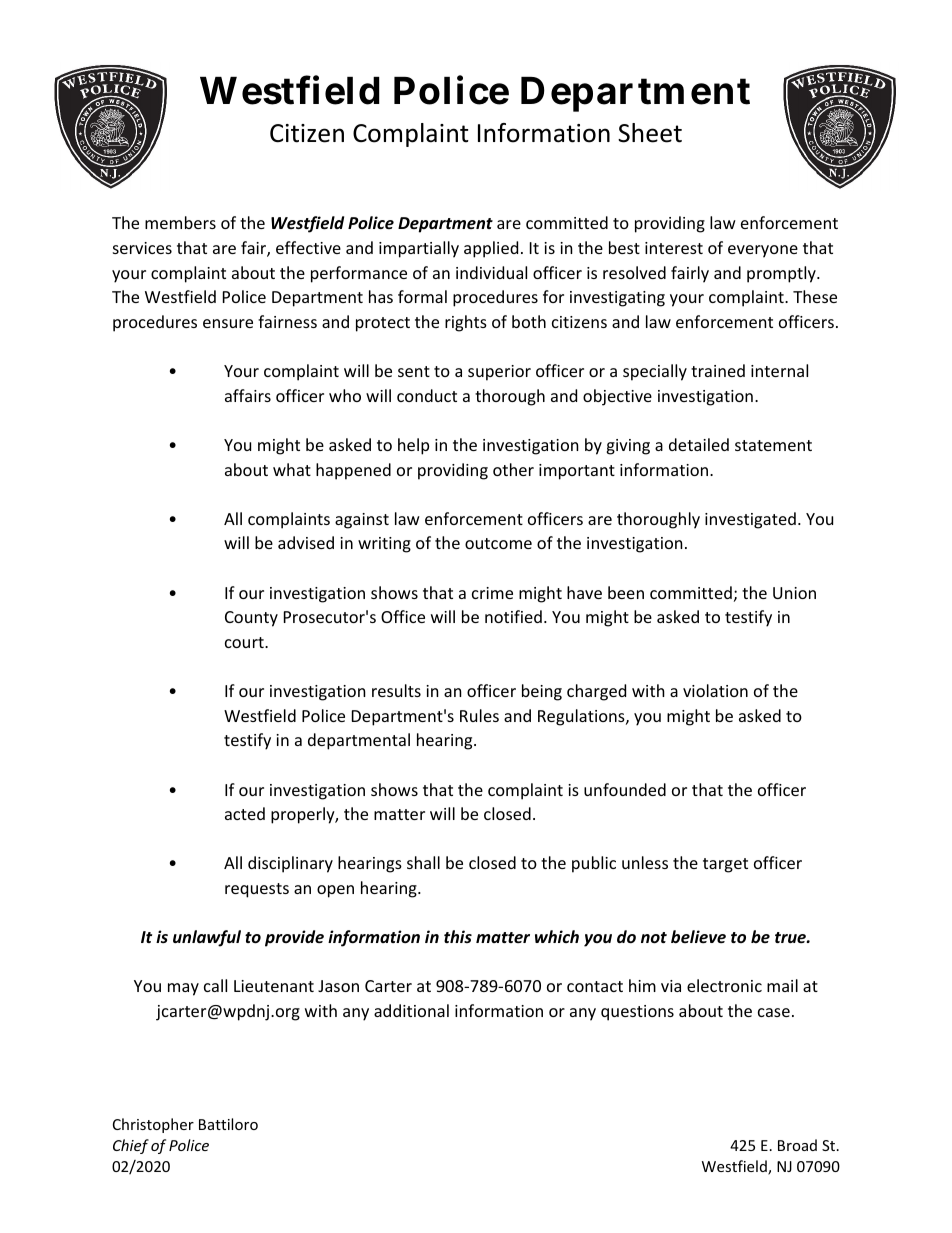 Image resolution: width=952 pixels, height=1233 pixels. I want to click on investigated, so click(750, 520).
